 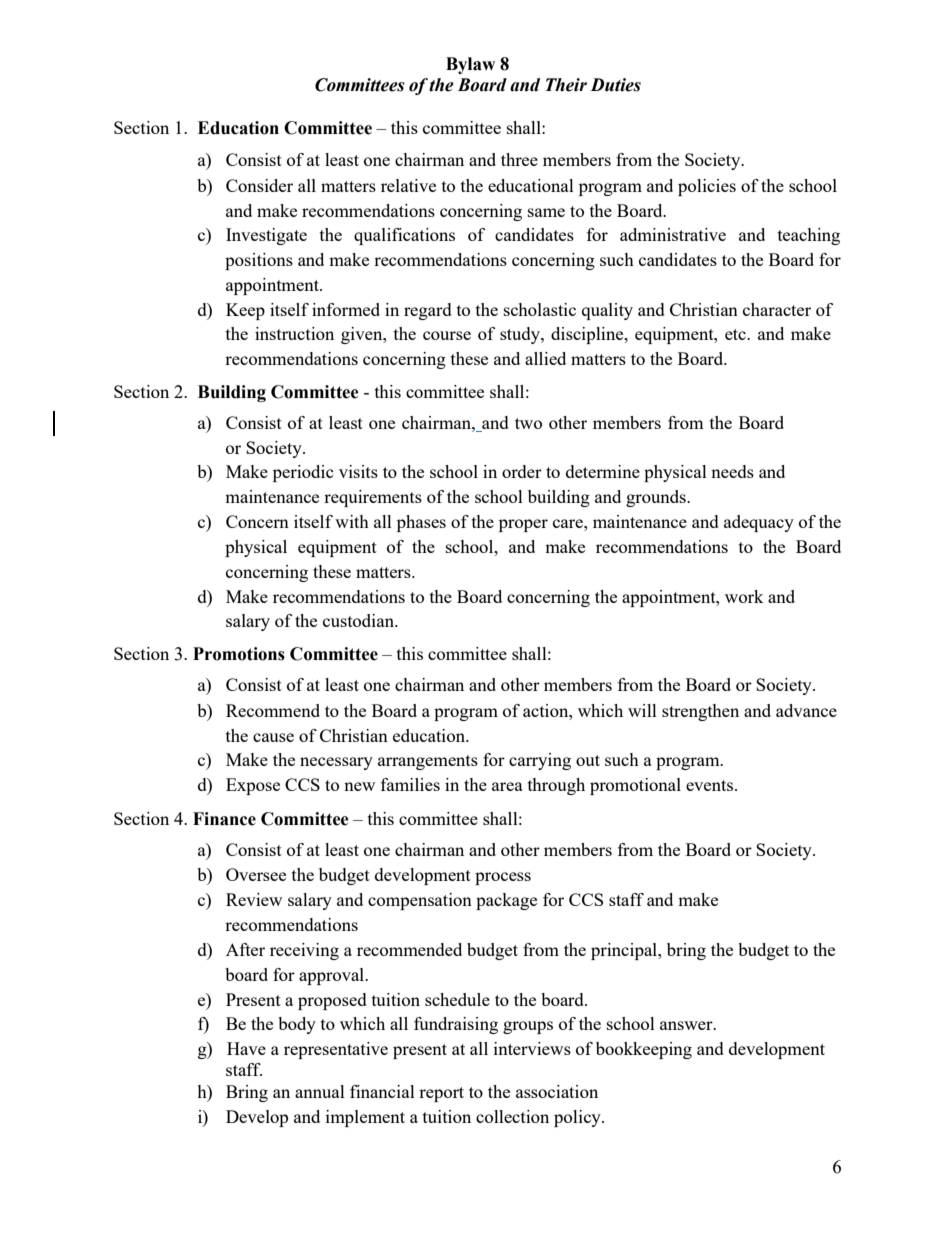 I want to click on Consider, so click(x=259, y=185).
